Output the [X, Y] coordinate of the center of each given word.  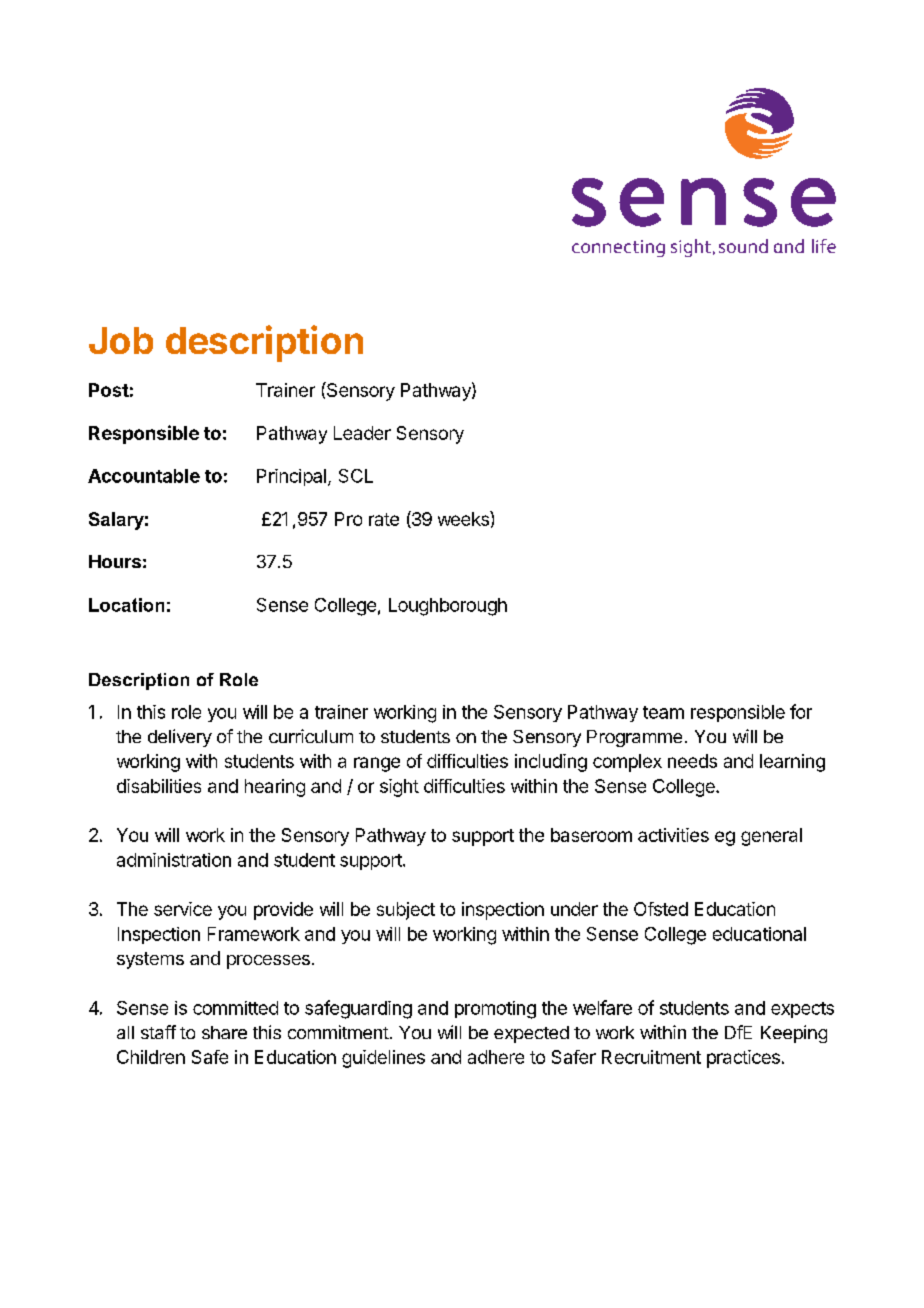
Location [126, 605]
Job [121, 340]
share [224, 1032]
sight [399, 788]
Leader [362, 433]
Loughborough [448, 607]
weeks [464, 518]
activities [673, 835]
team [663, 712]
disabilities [159, 786]
